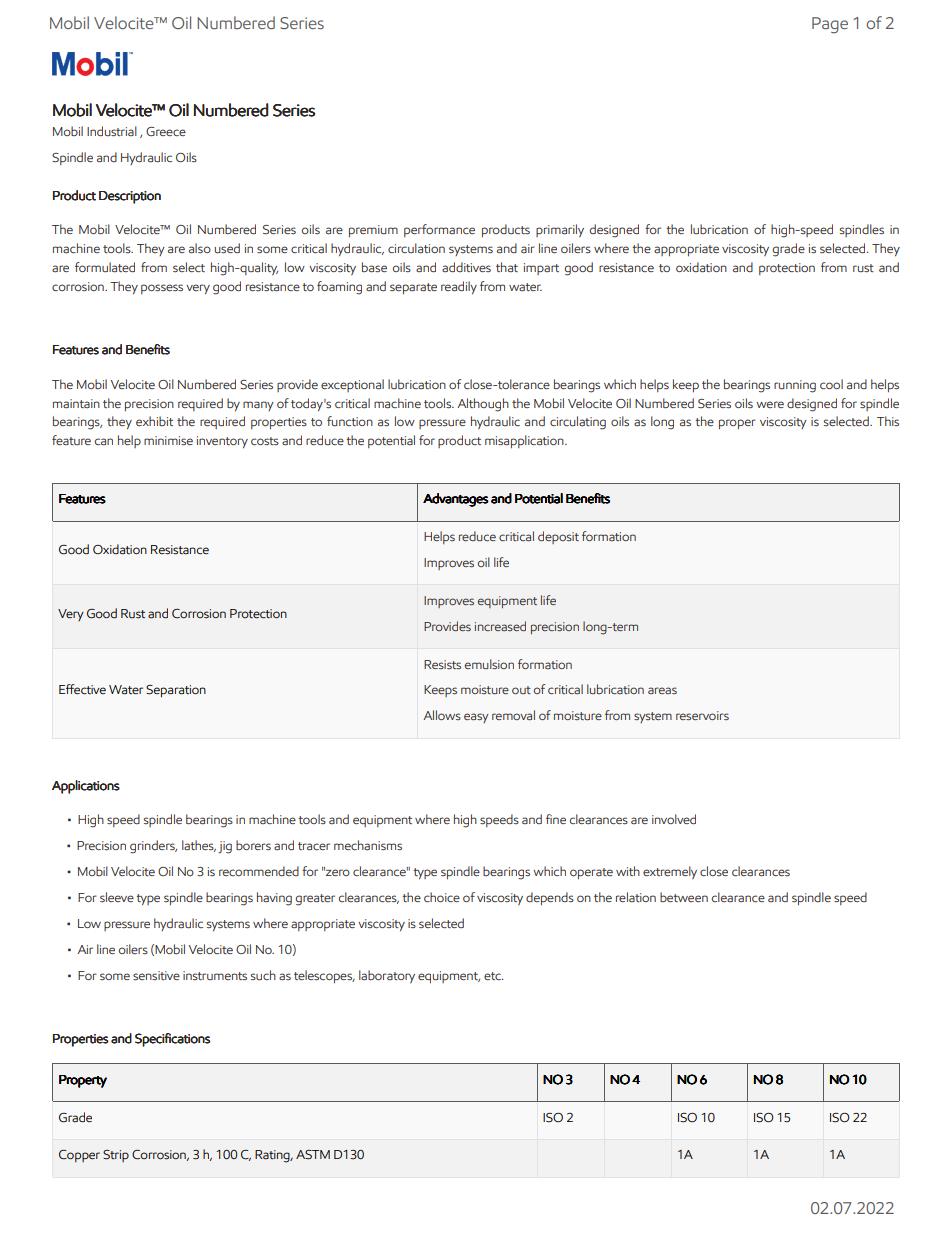 The image size is (952, 1233). Describe the element at coordinates (770, 404) in the document. I see `were` at that location.
